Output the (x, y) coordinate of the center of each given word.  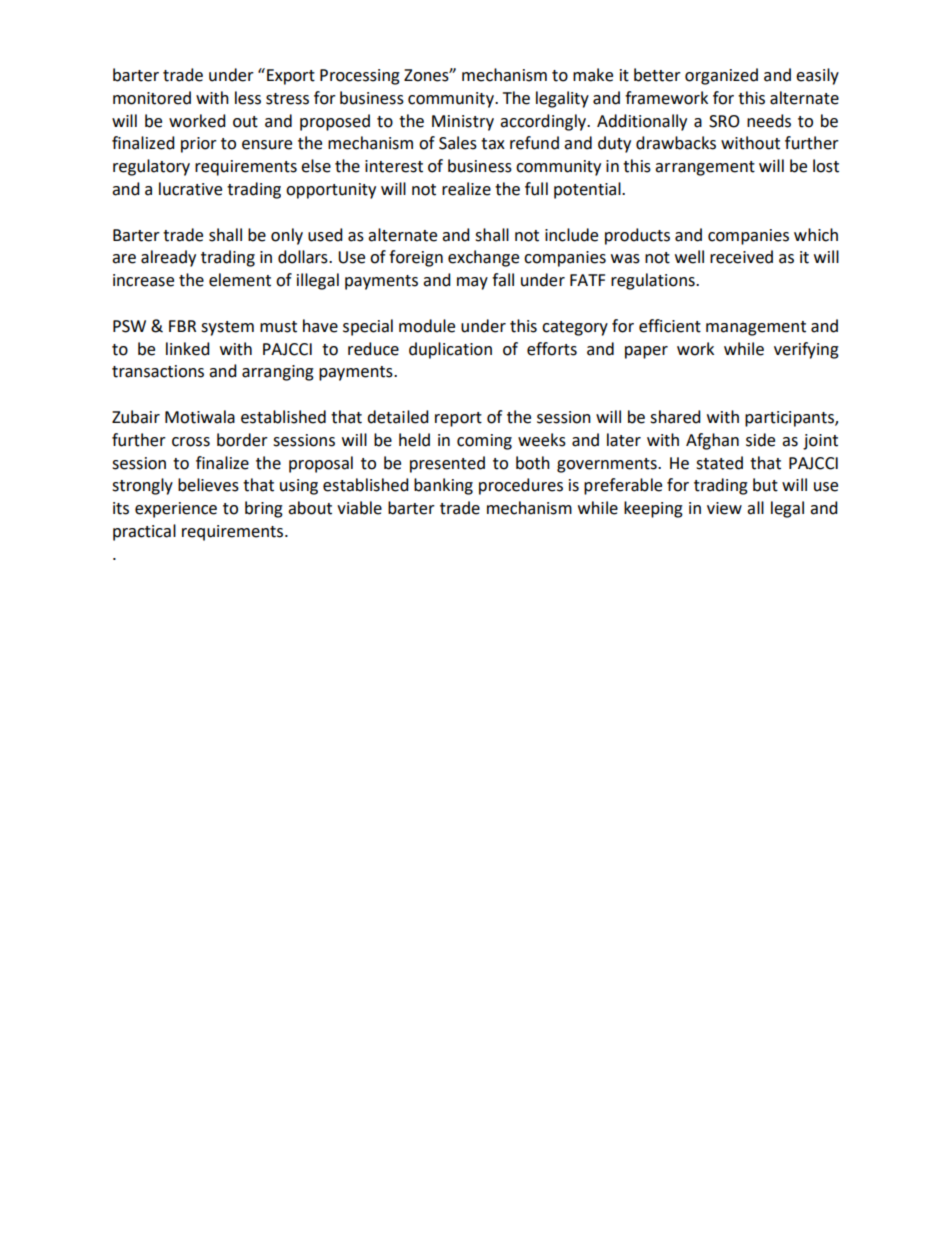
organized (721, 76)
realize (466, 189)
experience (176, 510)
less (248, 98)
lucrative (190, 189)
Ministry (463, 123)
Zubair (136, 417)
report (458, 419)
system (227, 328)
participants (790, 419)
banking (443, 486)
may (472, 283)
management (756, 328)
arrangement (705, 168)
